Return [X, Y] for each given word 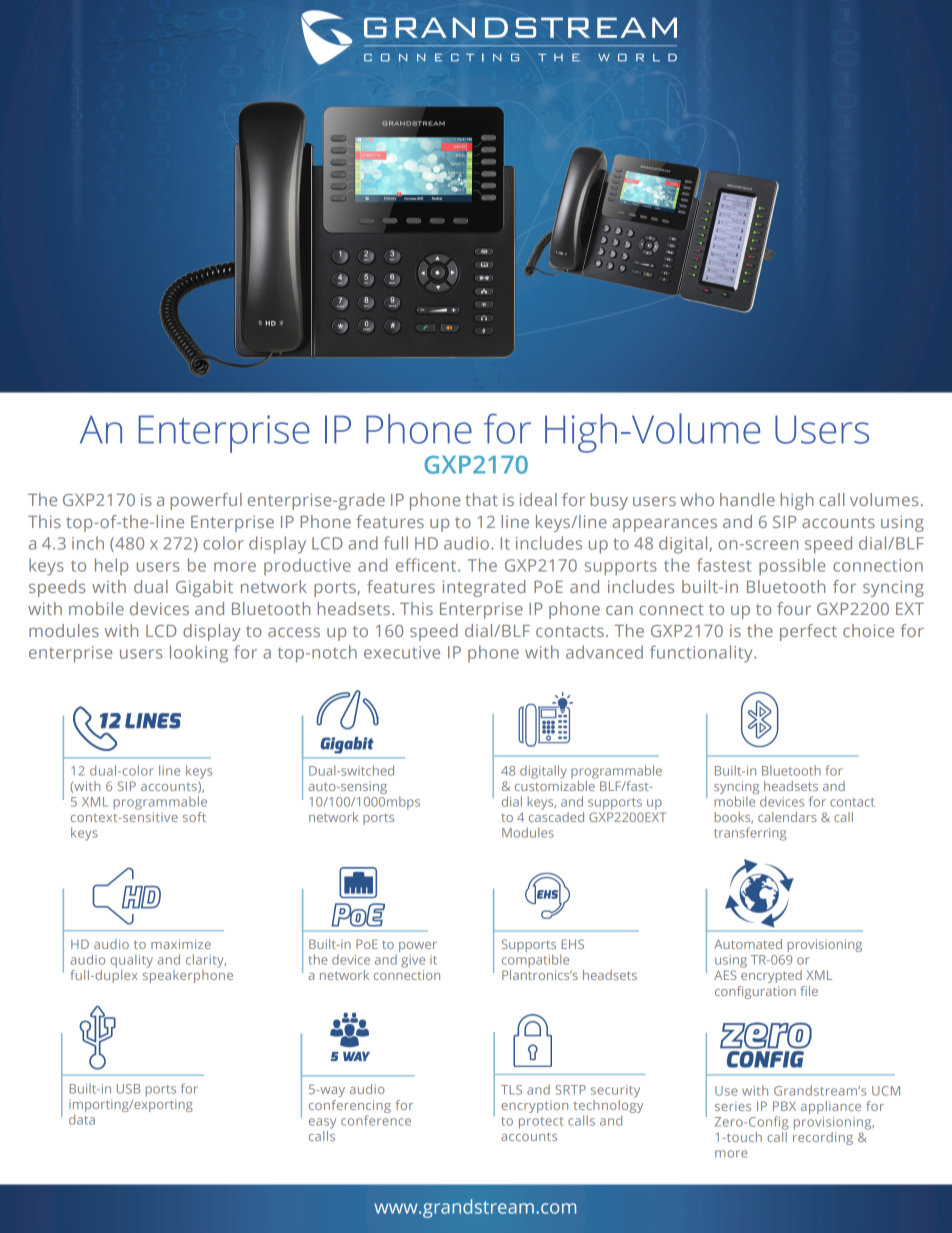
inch [88, 543]
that [481, 499]
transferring [750, 834]
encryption [534, 1107]
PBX [784, 1106]
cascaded [556, 815]
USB [128, 1089]
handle [747, 499]
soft [194, 817]
